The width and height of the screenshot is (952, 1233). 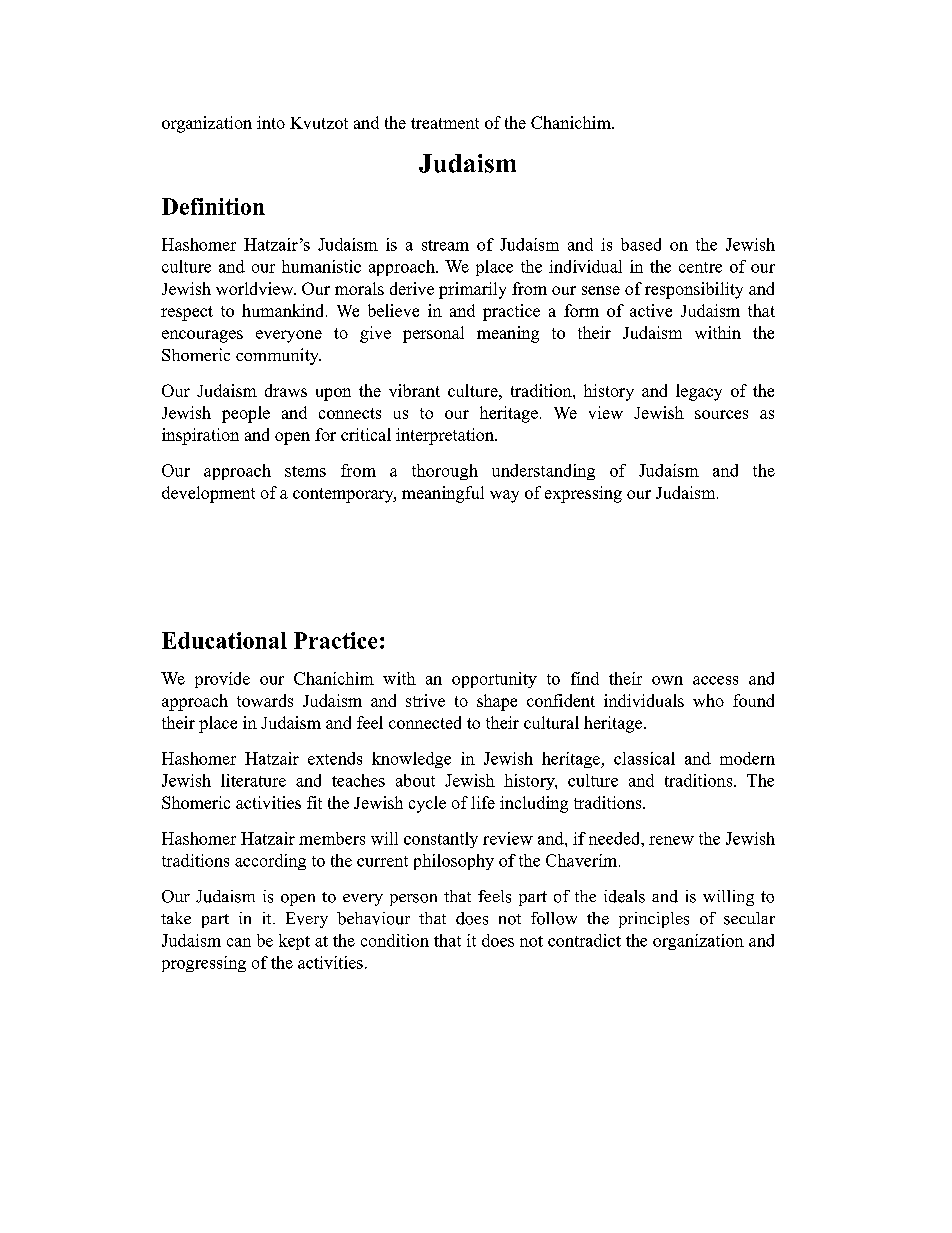 What do you see at coordinates (271, 122) in the screenshot?
I see `into` at bounding box center [271, 122].
